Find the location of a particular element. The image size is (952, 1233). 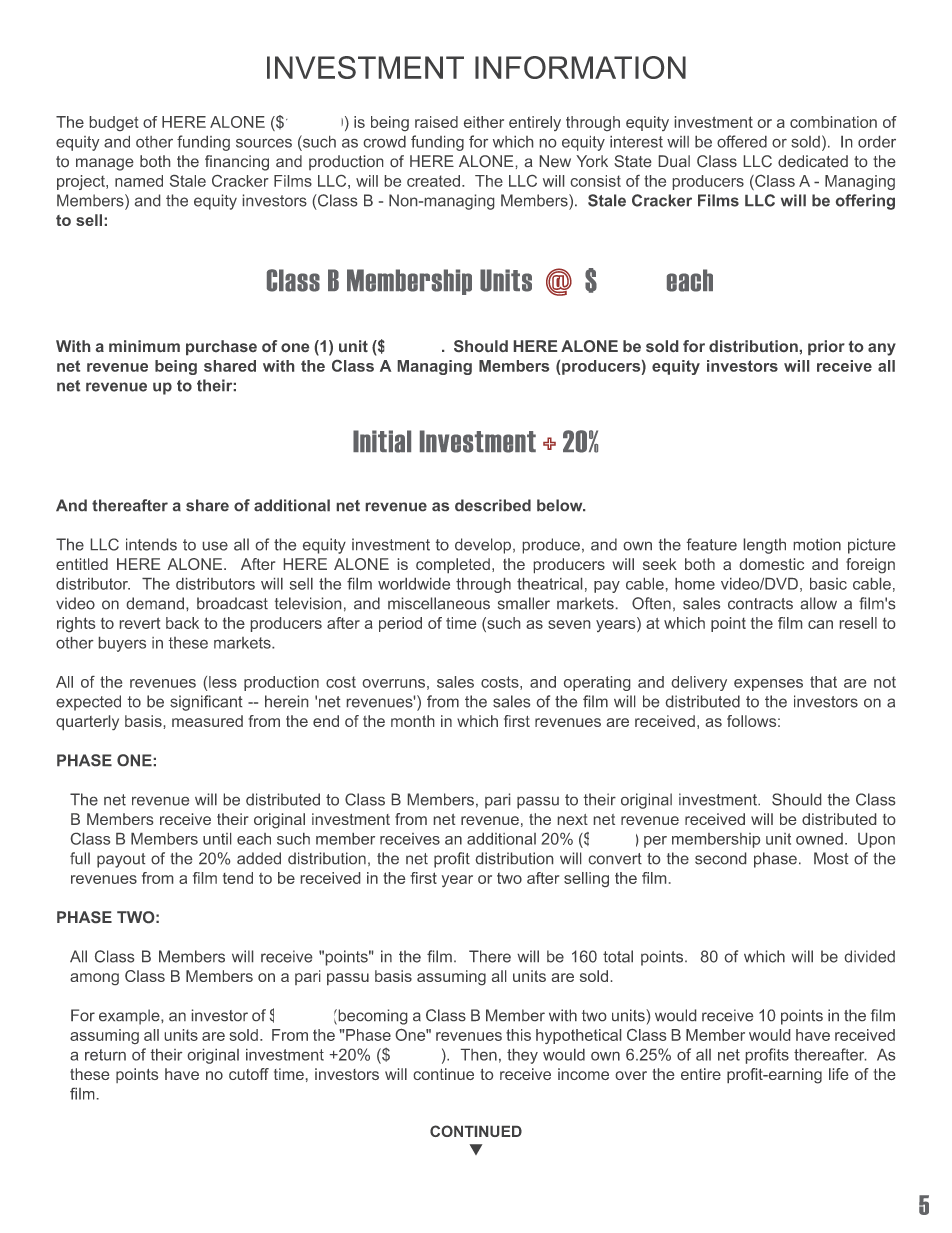

completed is located at coordinates (453, 565).
